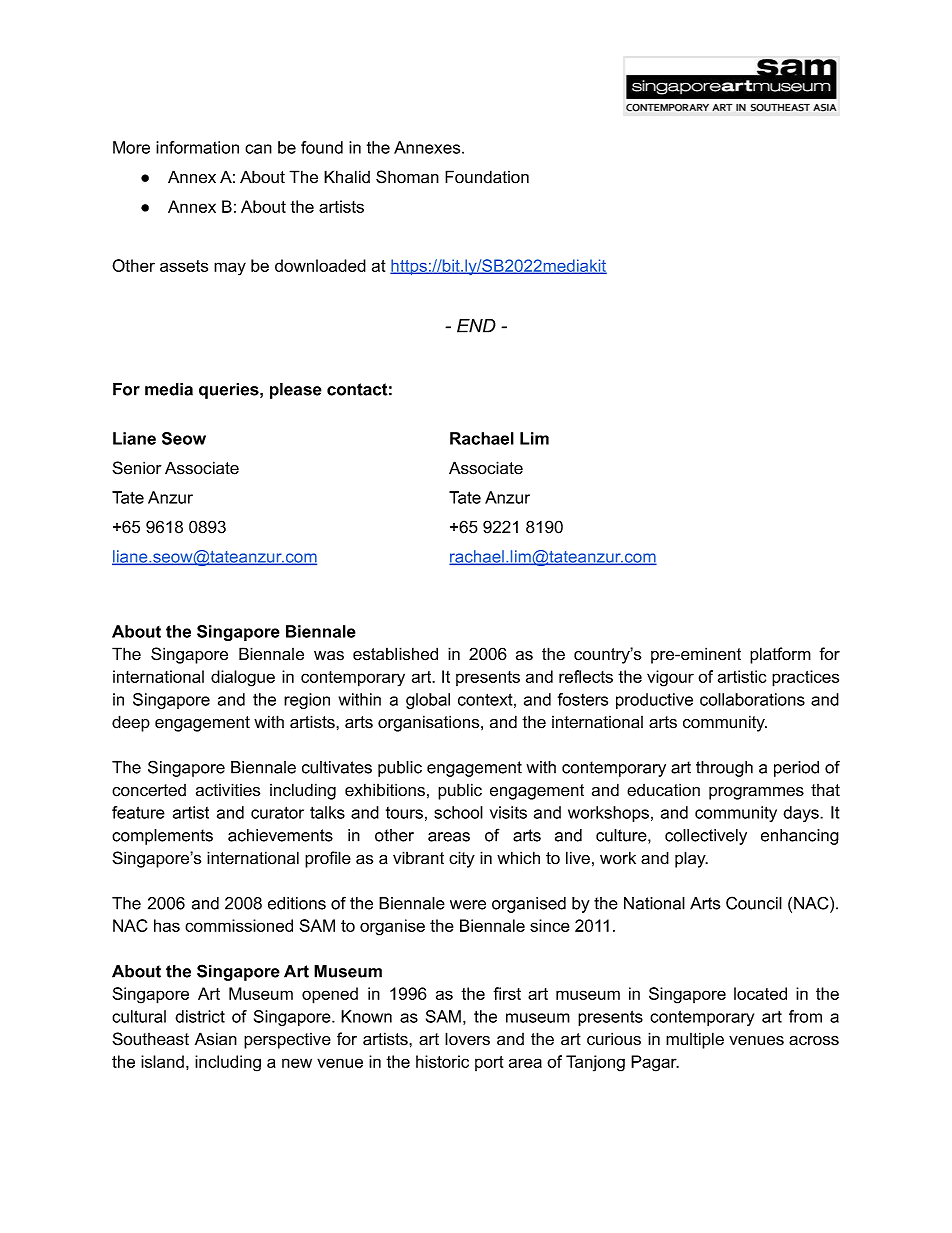 The image size is (952, 1233). What do you see at coordinates (197, 147) in the page?
I see `information` at bounding box center [197, 147].
